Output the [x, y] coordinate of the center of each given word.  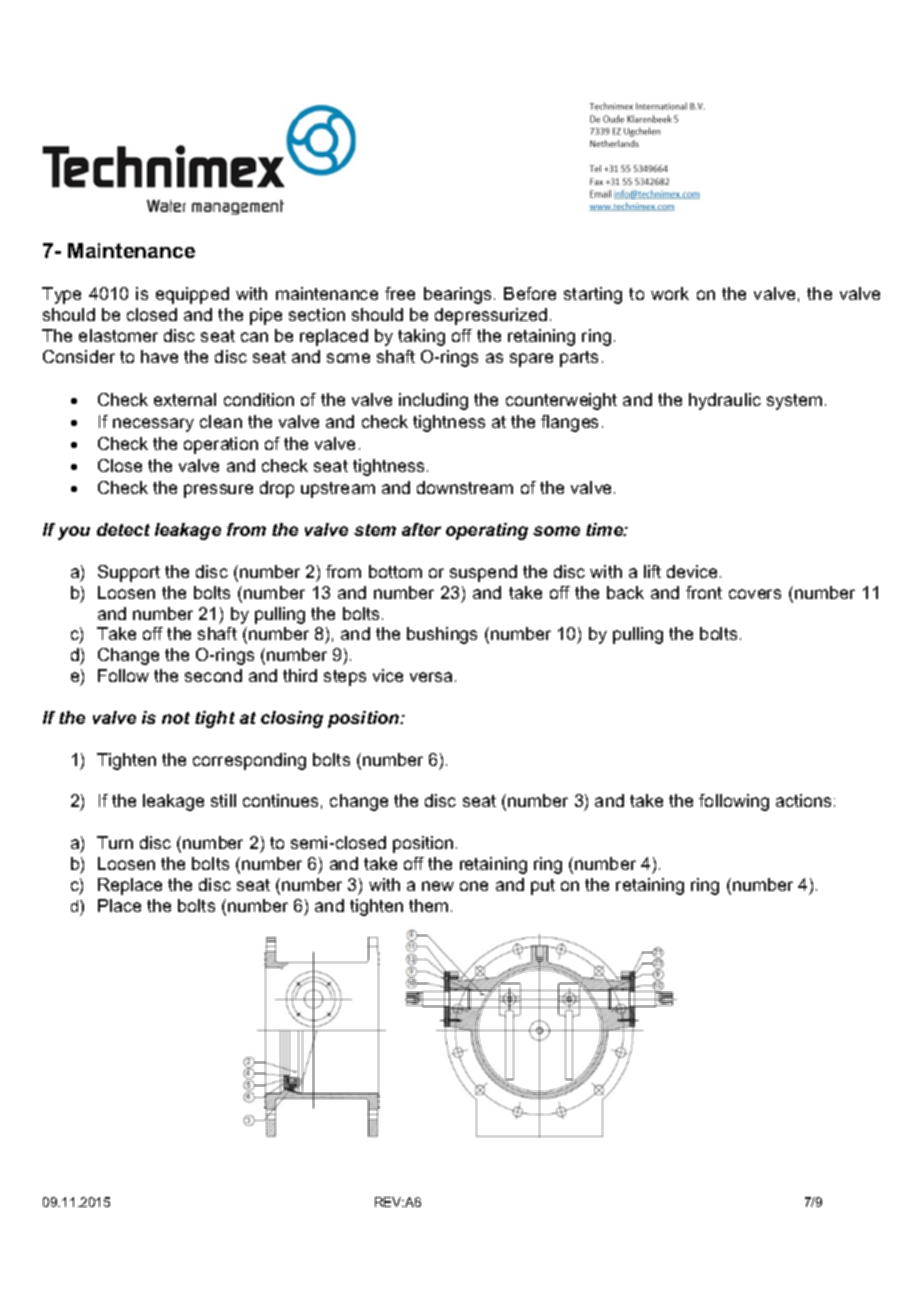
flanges [569, 423]
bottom [395, 571]
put [543, 887]
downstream [465, 487]
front [704, 592]
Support [129, 573]
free [400, 293]
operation [221, 445]
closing [292, 719]
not [176, 718]
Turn [115, 842]
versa [433, 677]
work [670, 293]
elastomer [118, 335]
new [438, 886]
